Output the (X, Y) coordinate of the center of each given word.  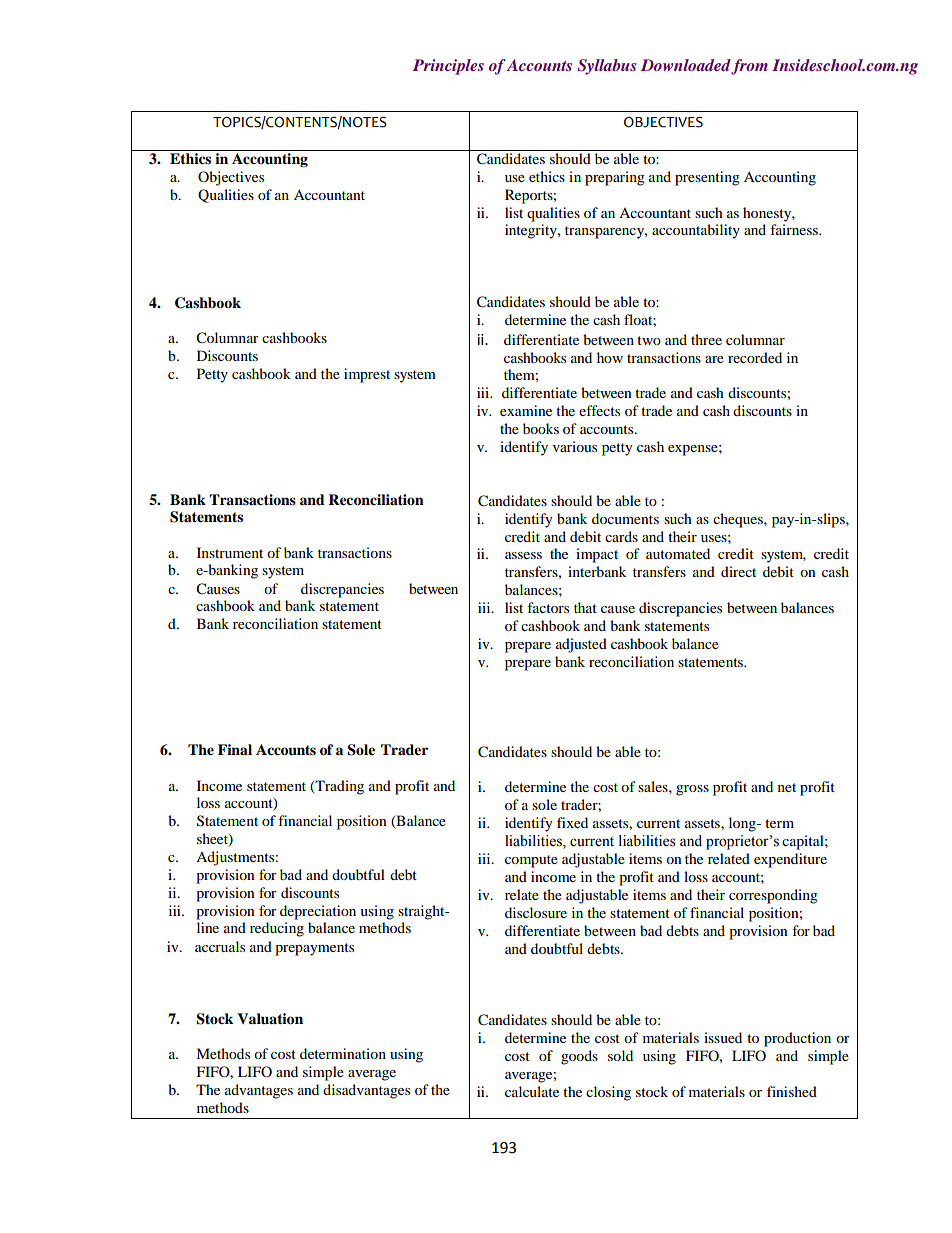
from (749, 67)
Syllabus (607, 67)
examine (526, 410)
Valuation (270, 1019)
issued (723, 1037)
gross (692, 790)
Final (235, 749)
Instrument (230, 552)
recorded (755, 357)
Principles (448, 67)
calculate (532, 1091)
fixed (572, 822)
